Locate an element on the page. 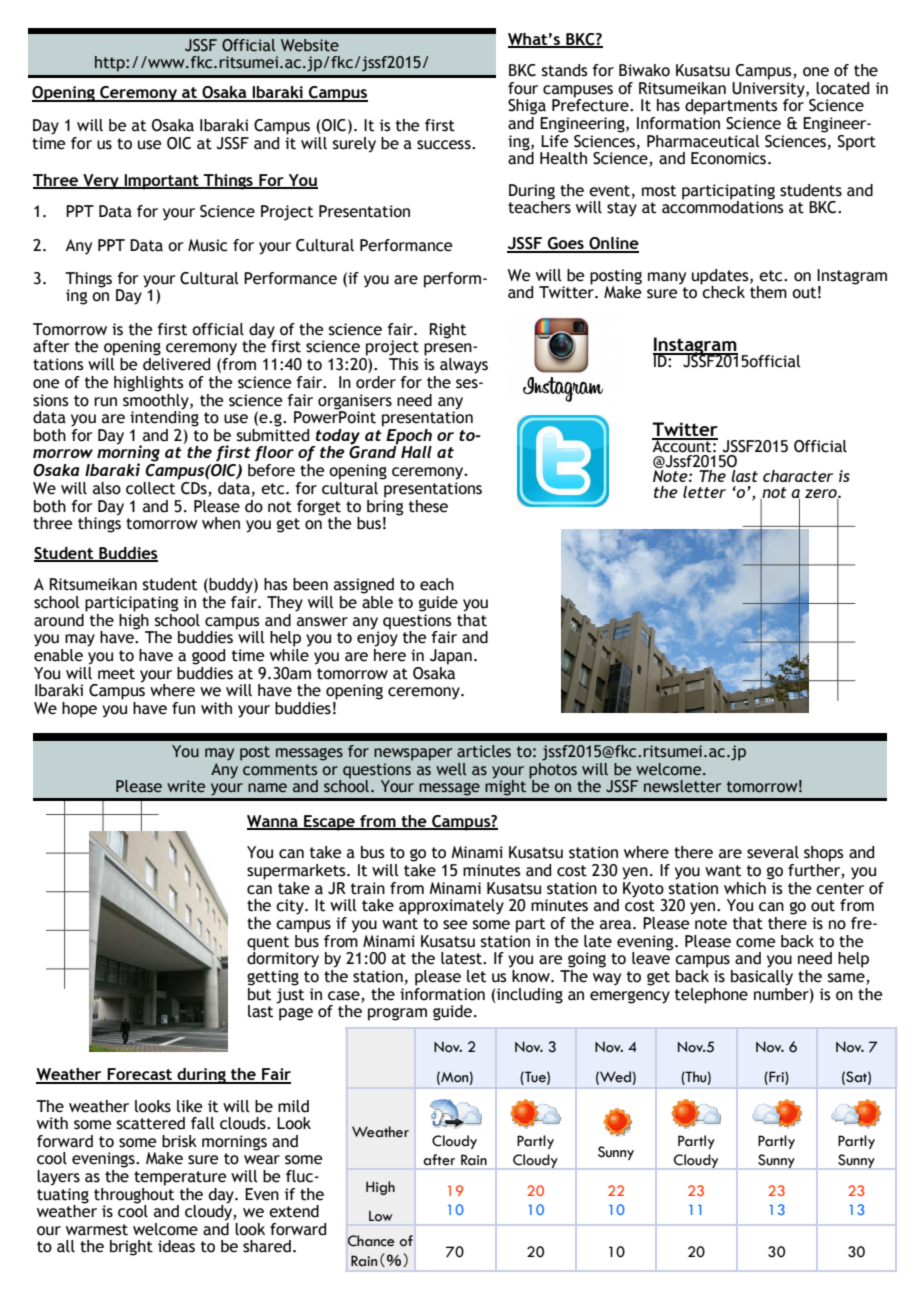  Important is located at coordinates (161, 182).
